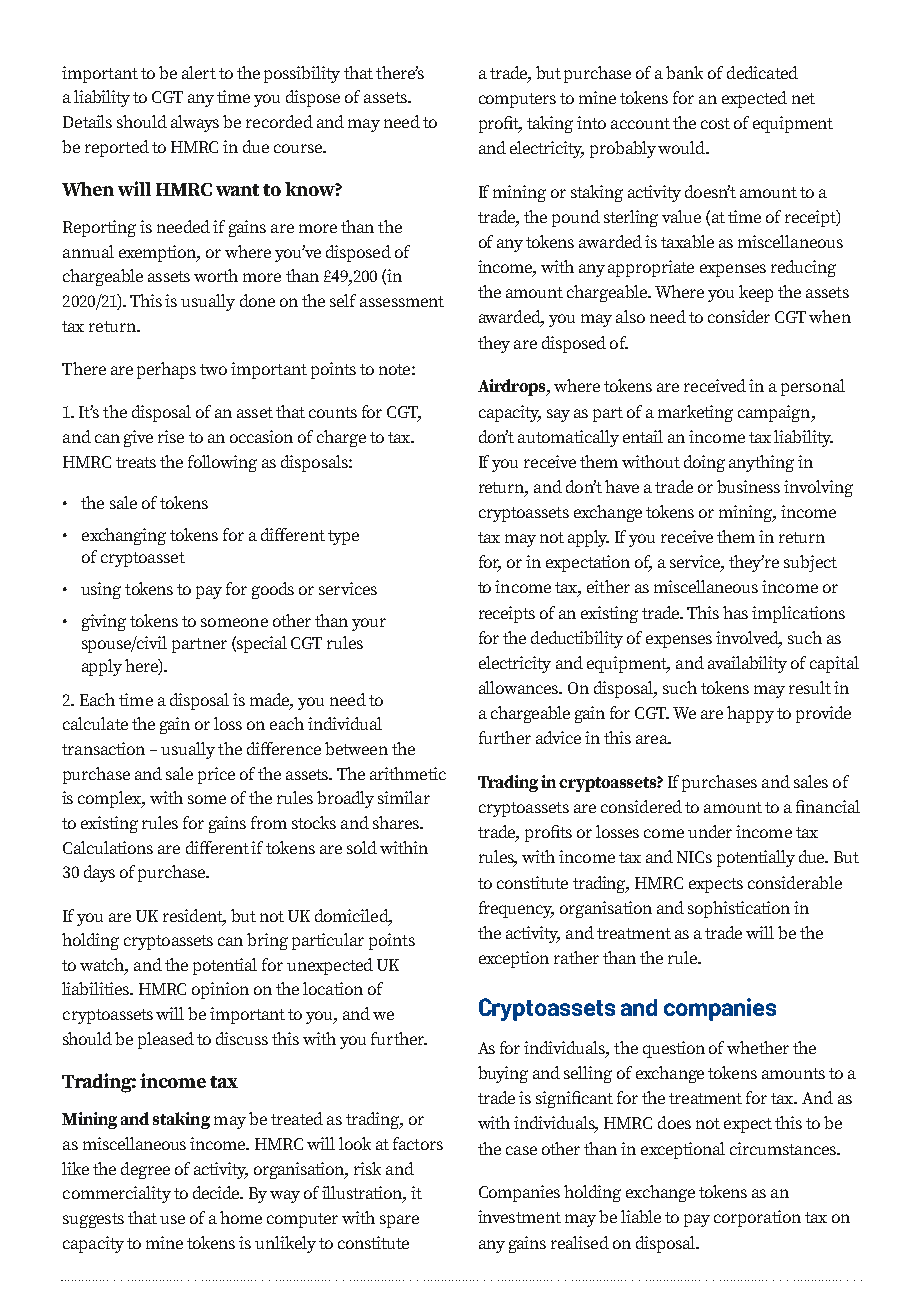 The image size is (924, 1311). I want to click on into, so click(591, 122).
